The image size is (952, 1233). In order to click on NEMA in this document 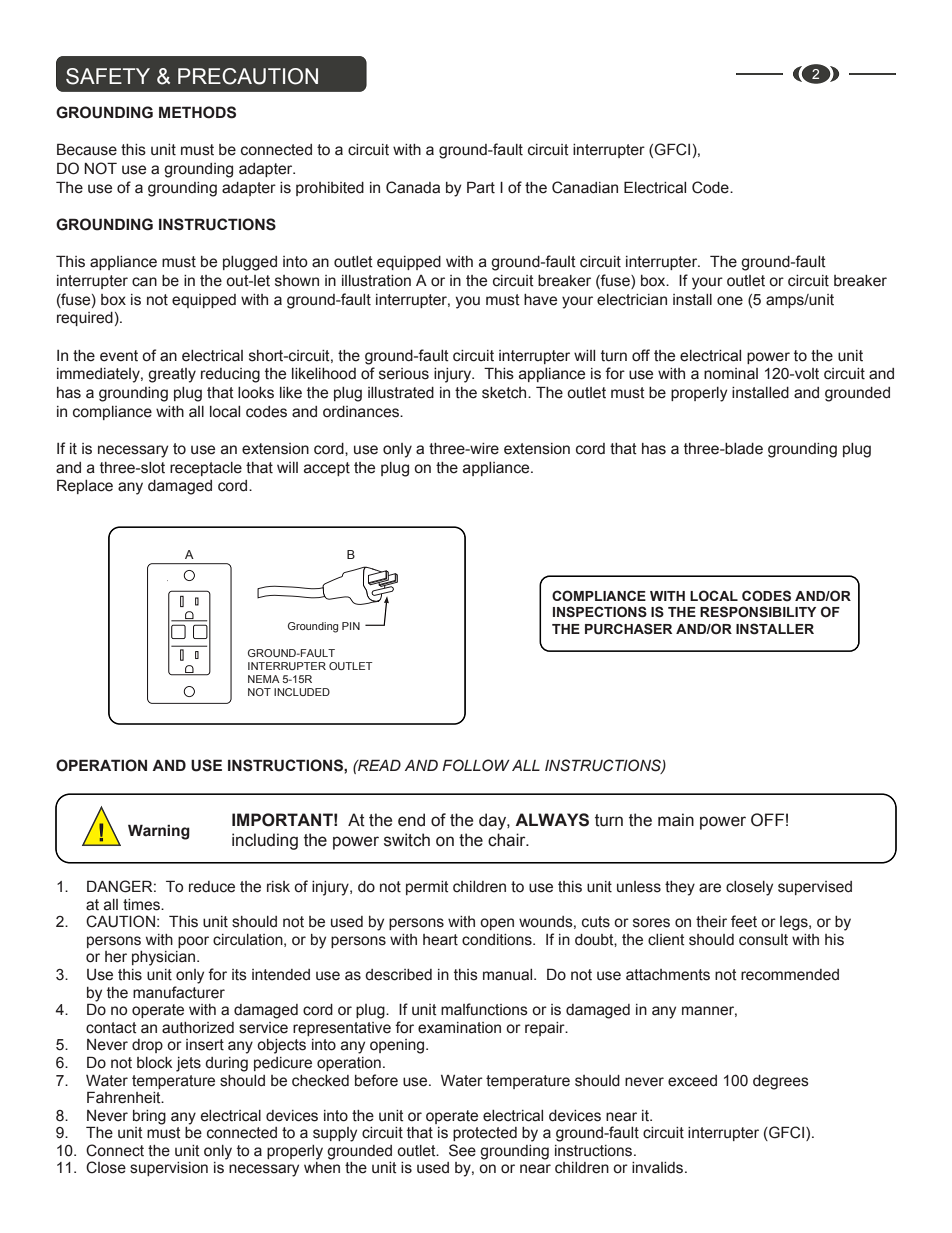, I will do `click(264, 679)`.
